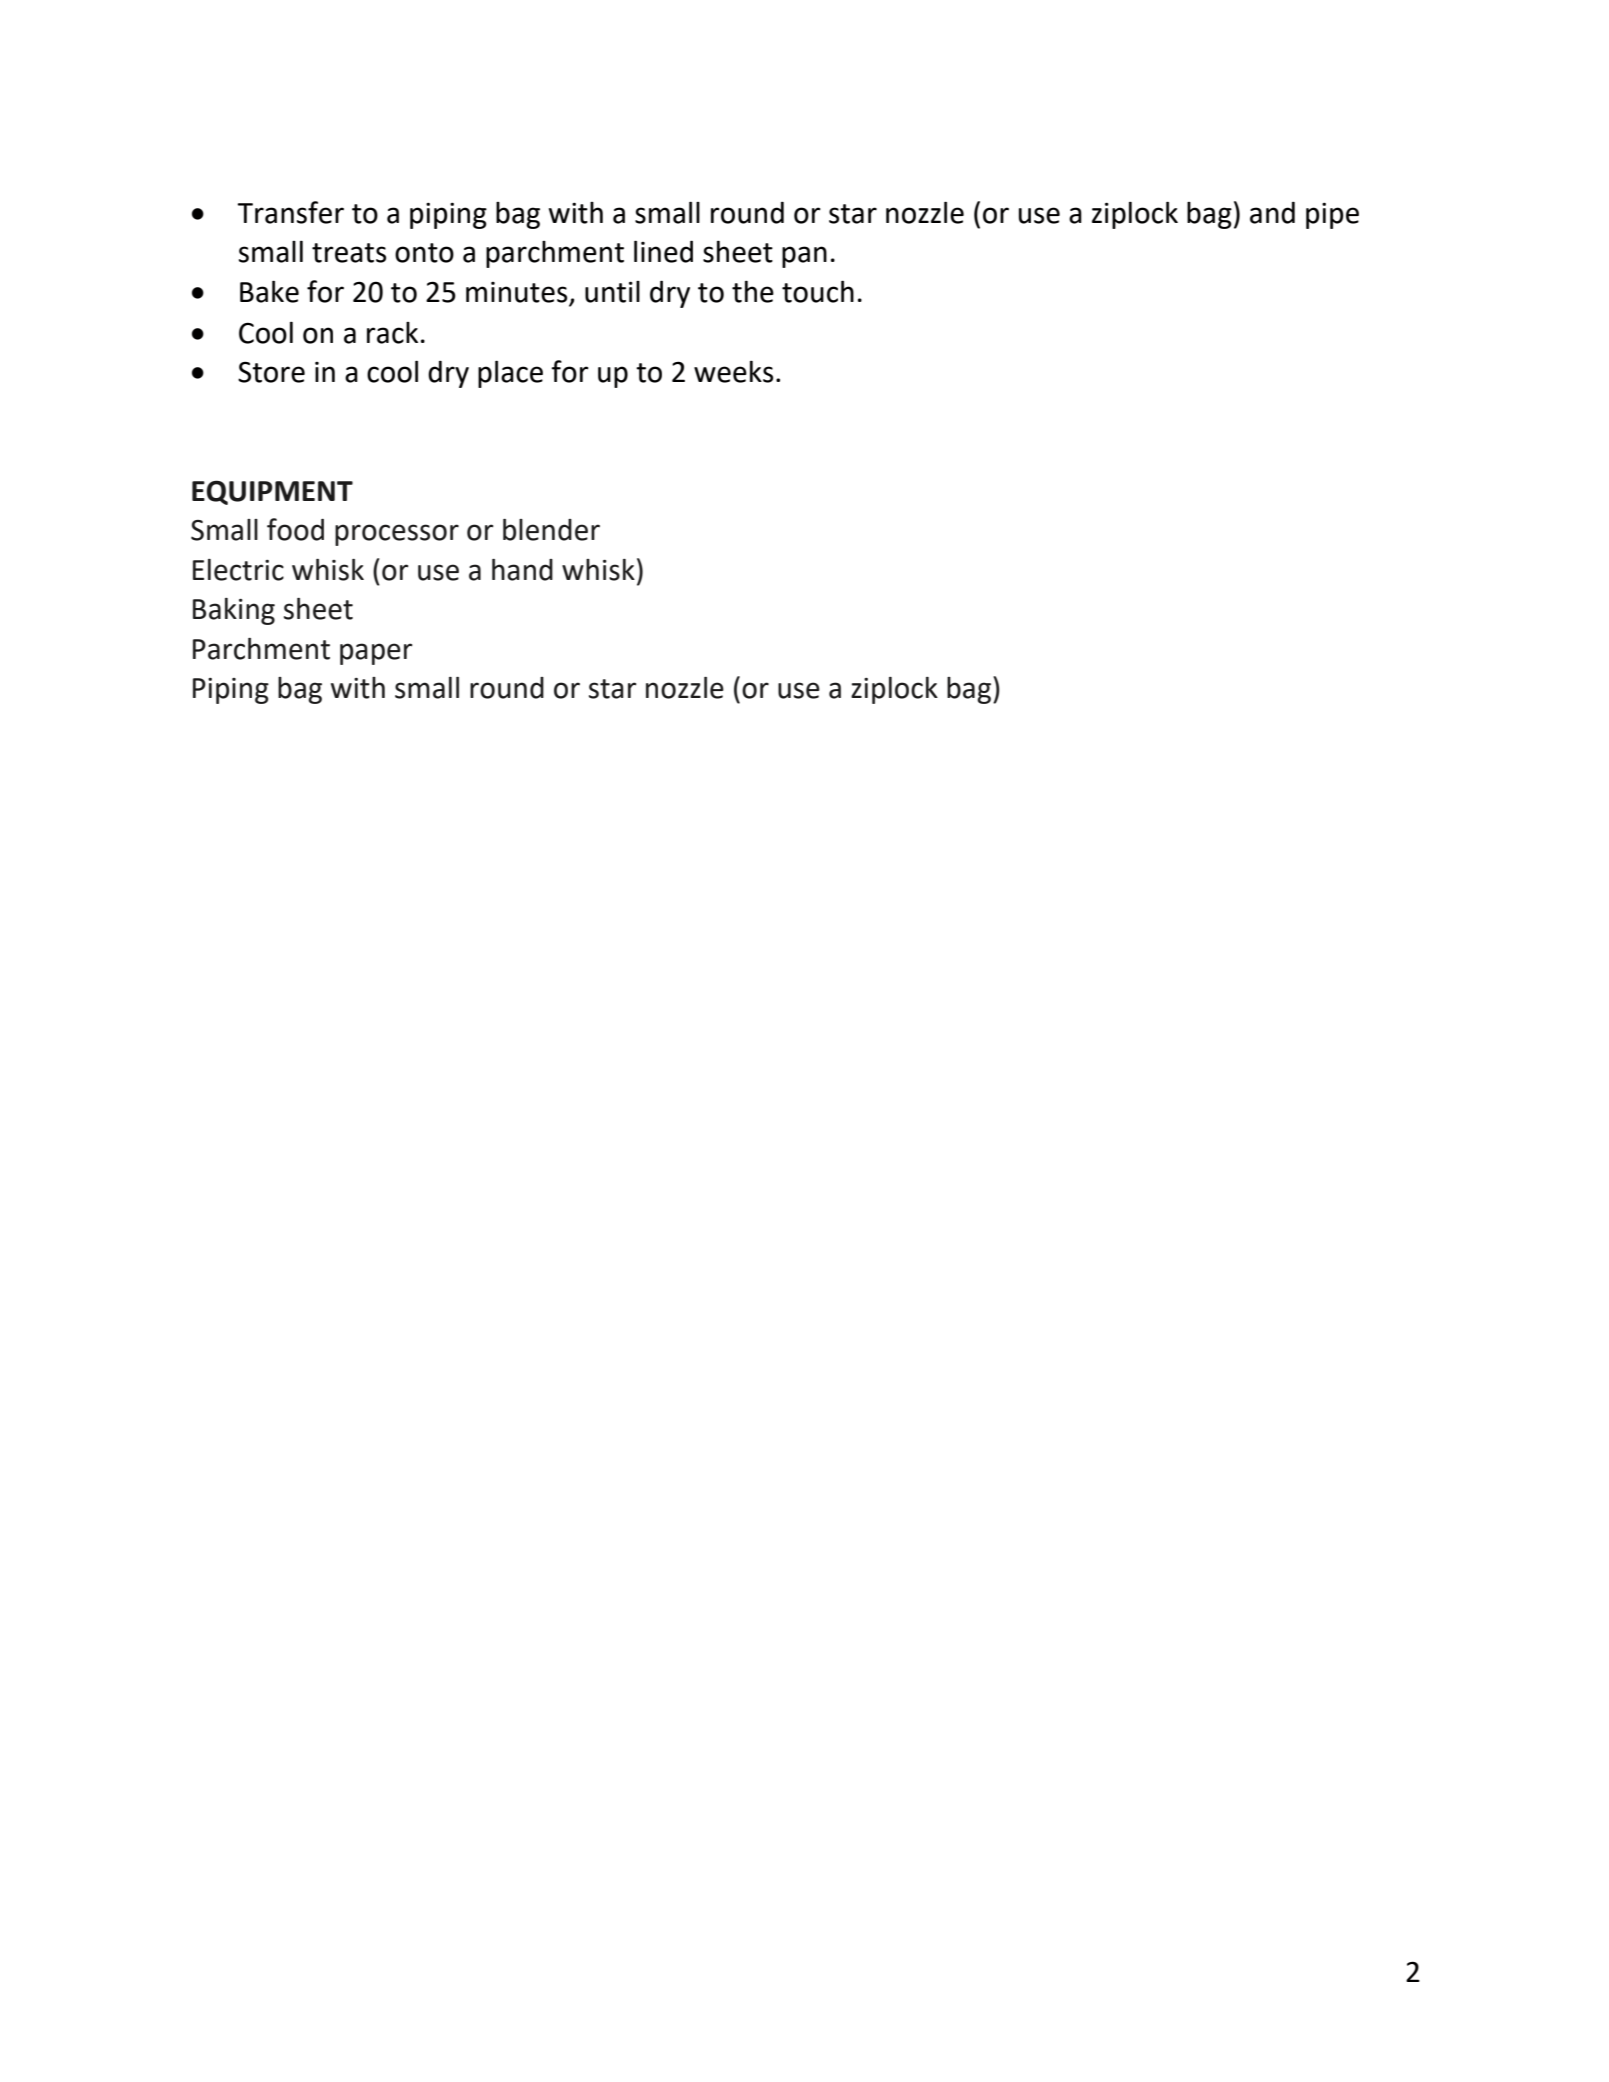  What do you see at coordinates (290, 212) in the screenshot?
I see `Transfer` at bounding box center [290, 212].
